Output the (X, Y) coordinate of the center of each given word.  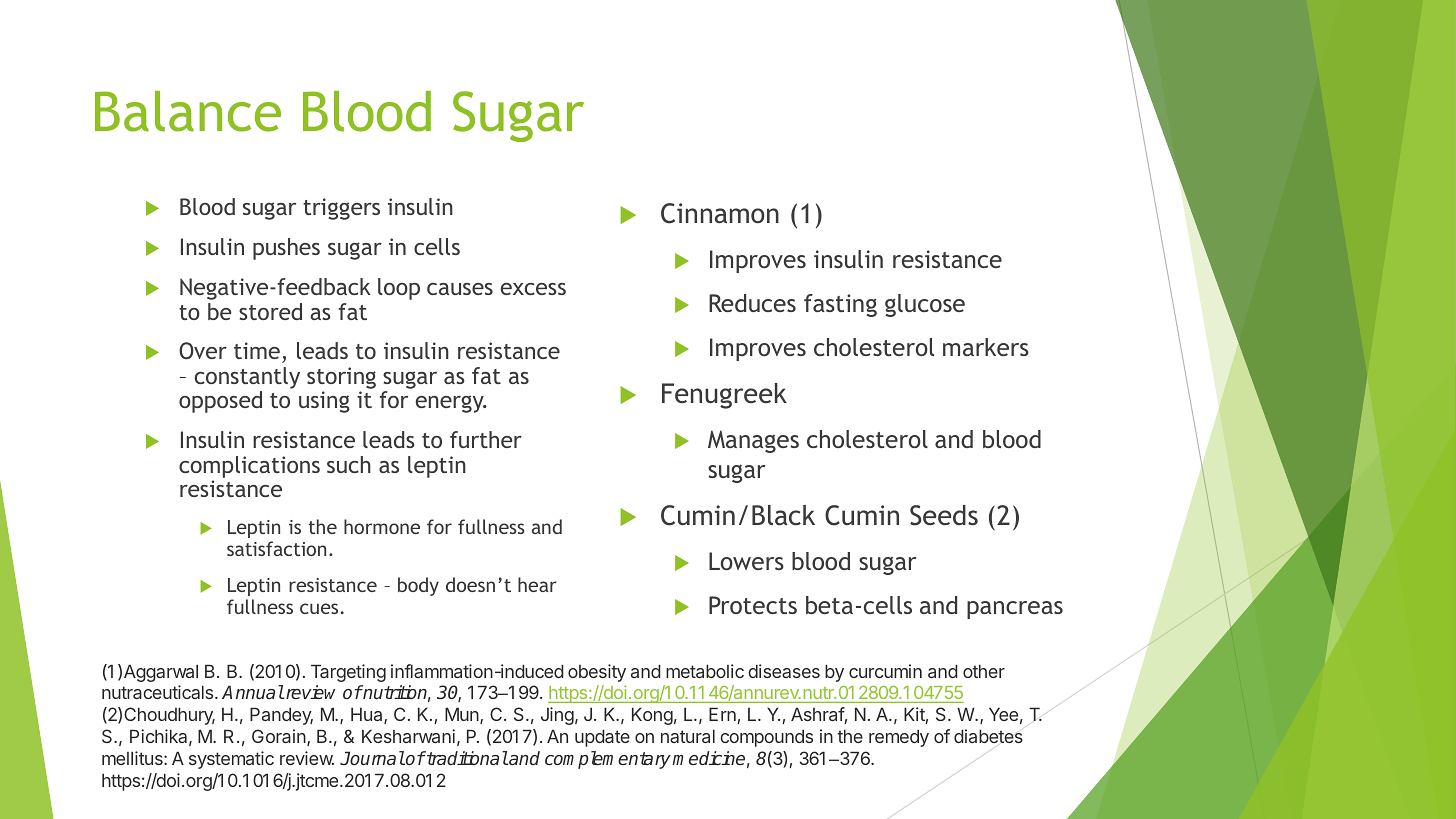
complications (249, 468)
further (486, 439)
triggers (341, 209)
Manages (753, 441)
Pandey (281, 716)
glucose (925, 305)
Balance (188, 111)
